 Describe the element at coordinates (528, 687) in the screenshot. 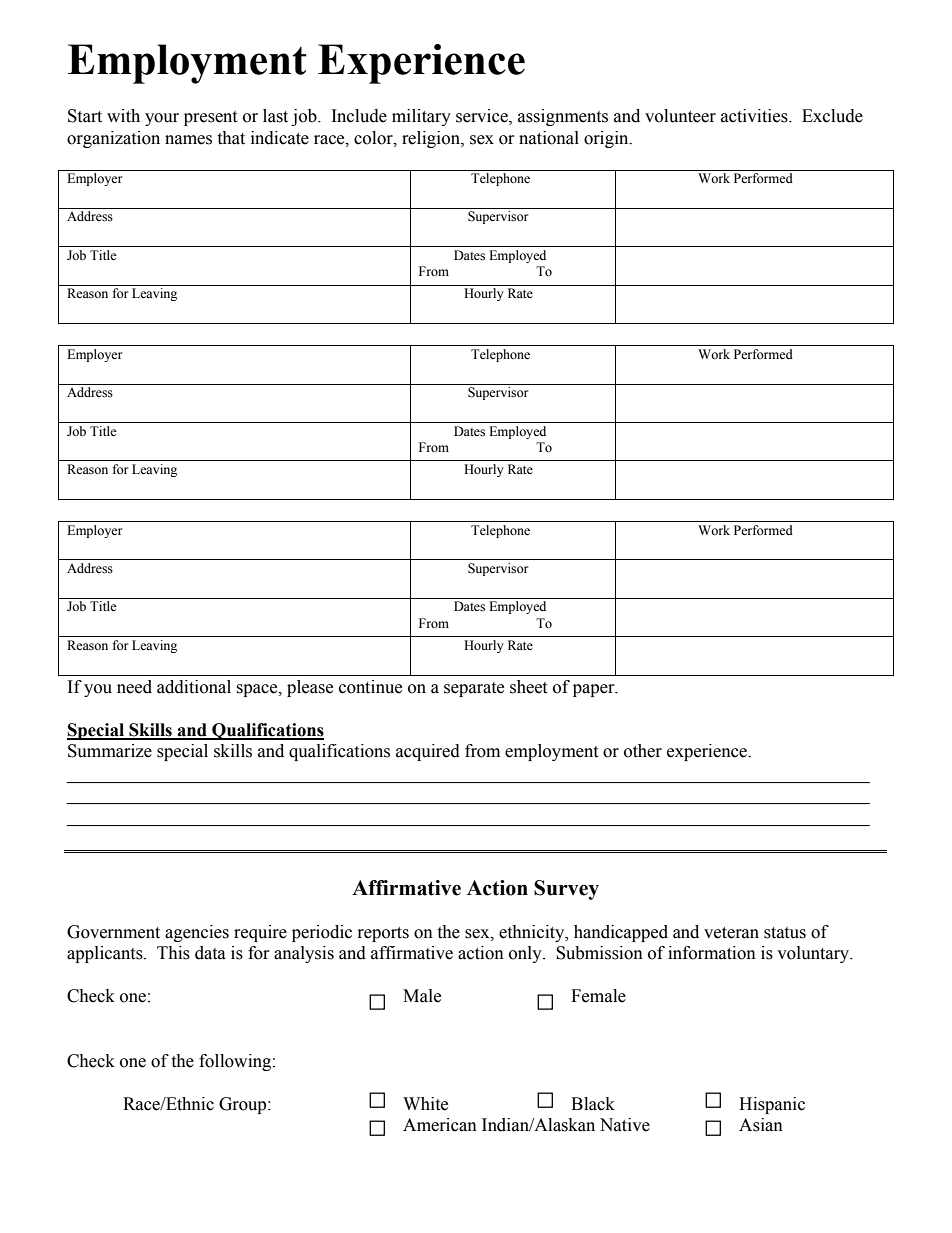

I see `sheet` at that location.
